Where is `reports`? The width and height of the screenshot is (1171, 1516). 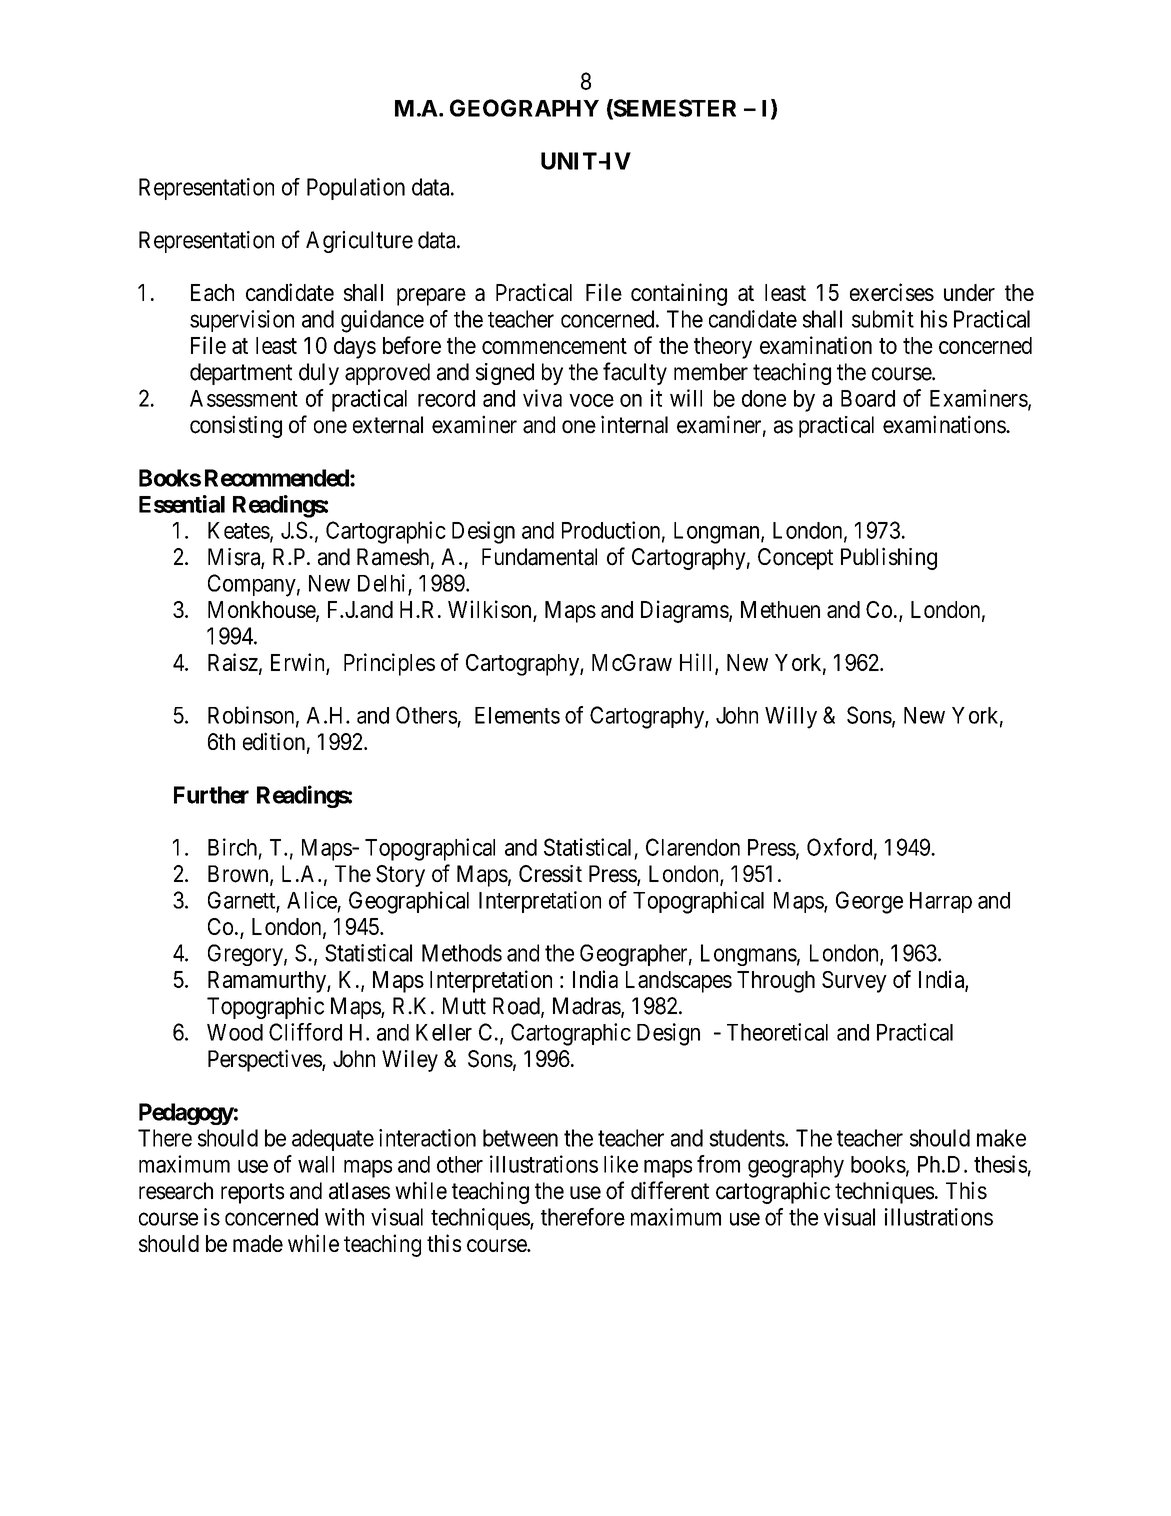
reports is located at coordinates (252, 1193).
